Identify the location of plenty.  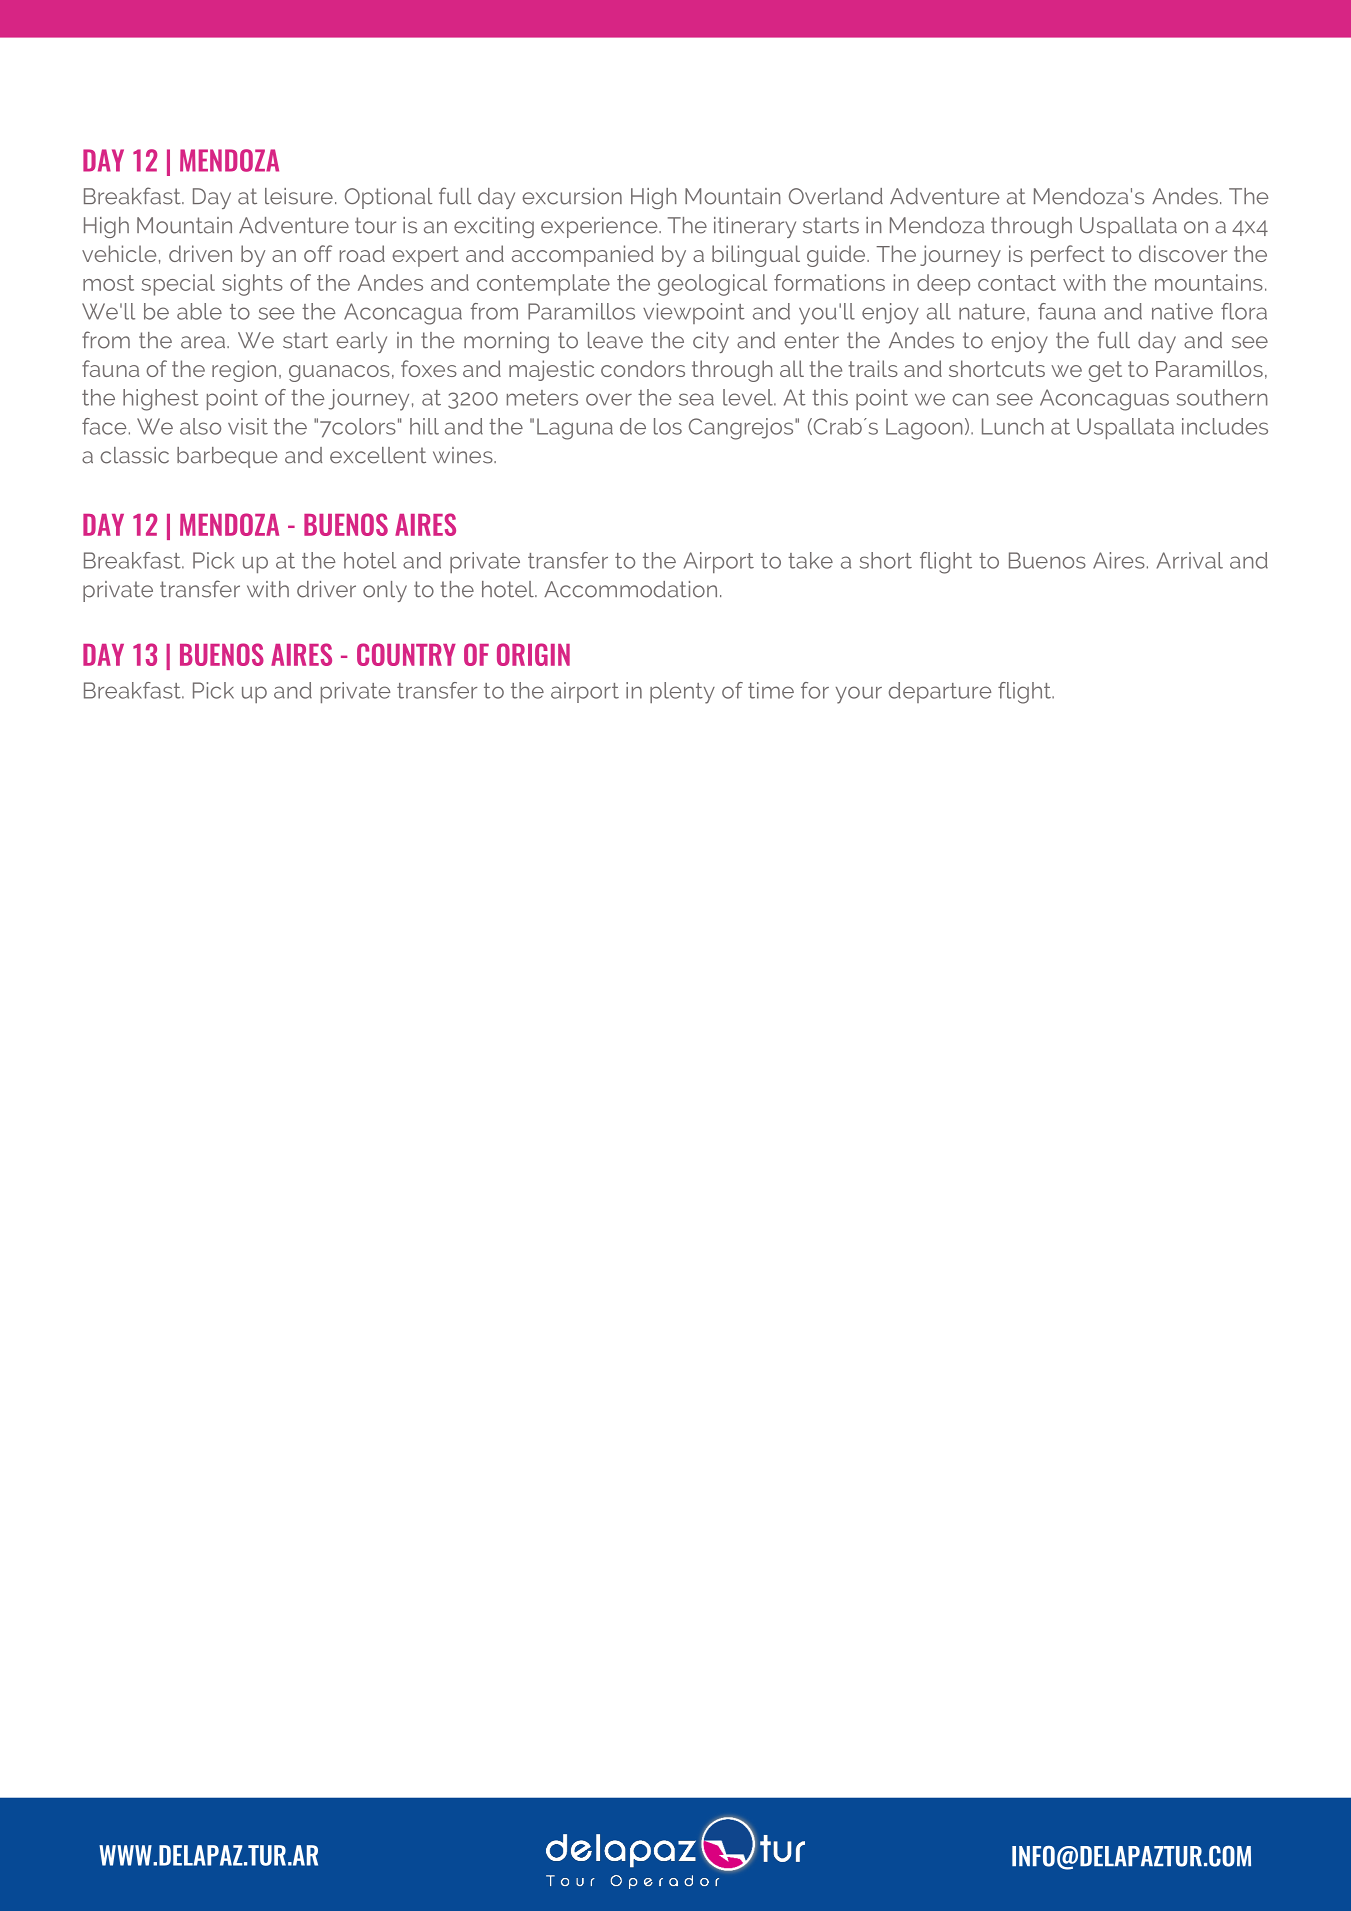
(682, 693).
